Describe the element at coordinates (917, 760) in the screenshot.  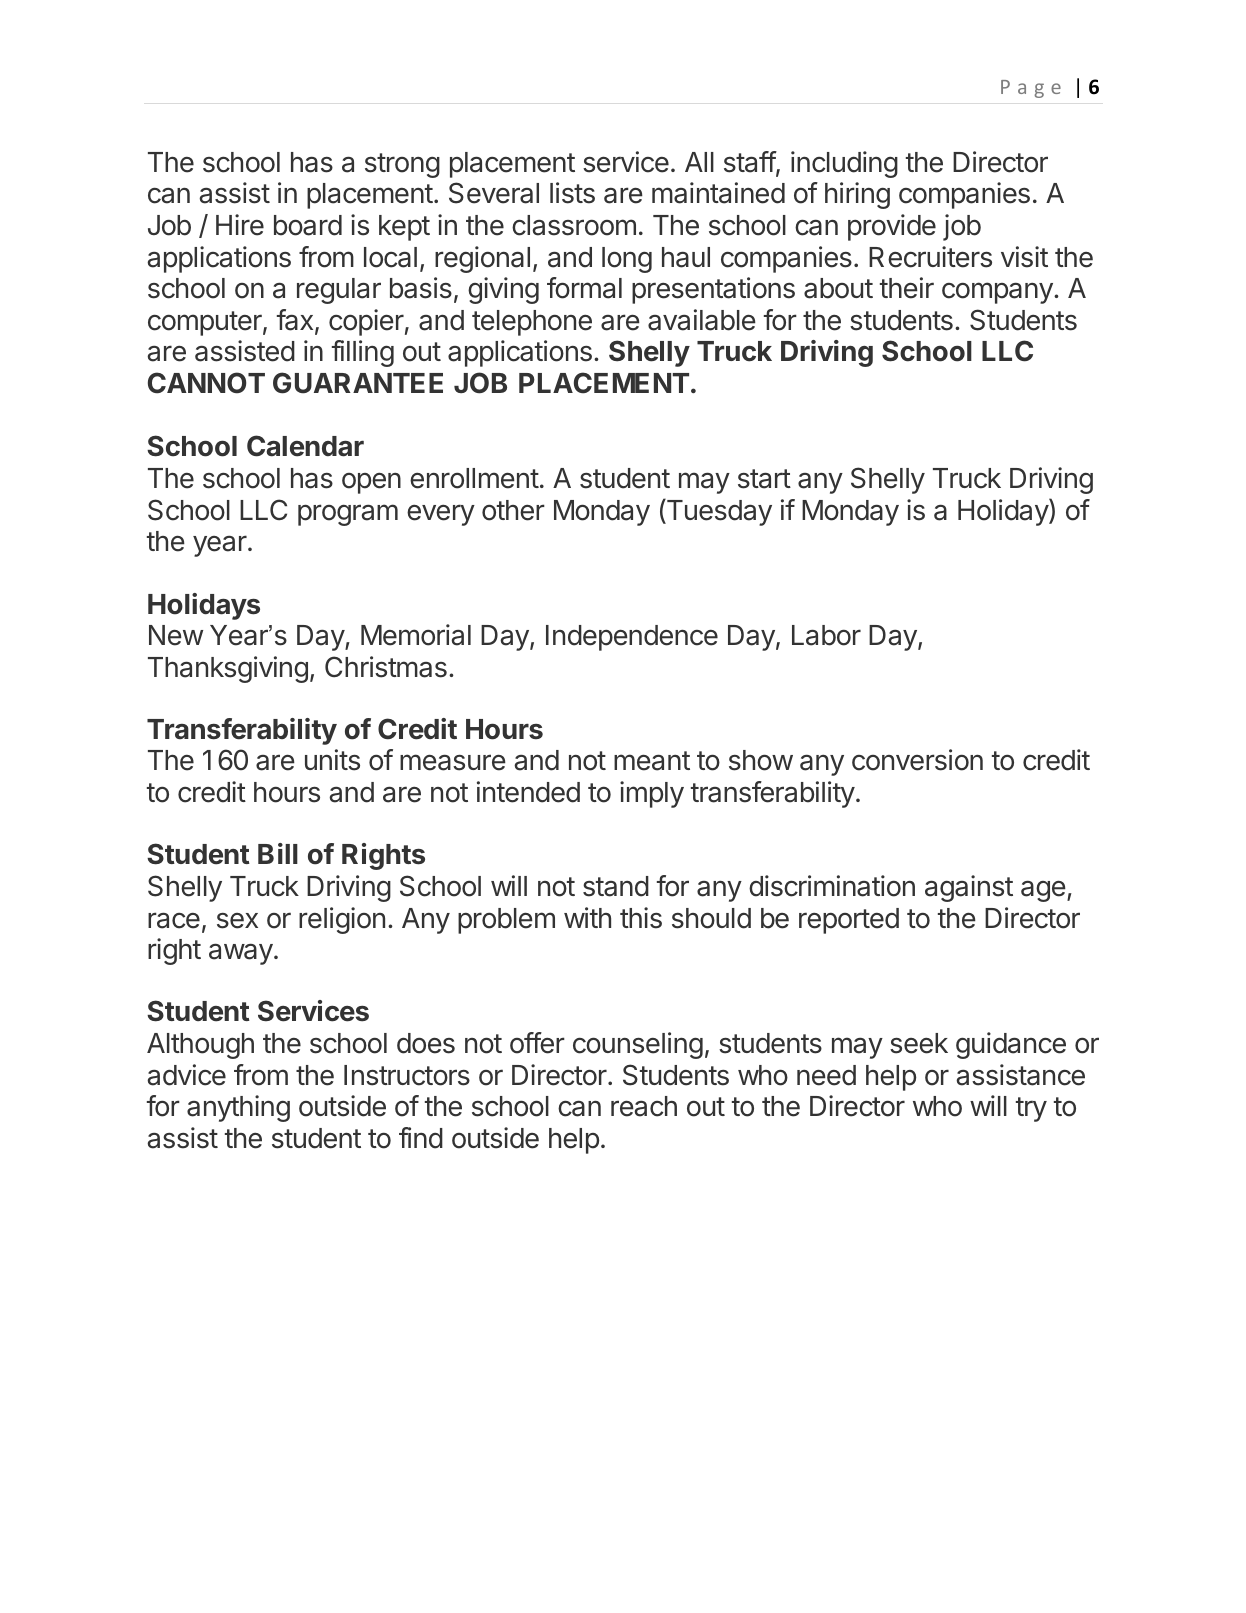
I see `conversion` at that location.
